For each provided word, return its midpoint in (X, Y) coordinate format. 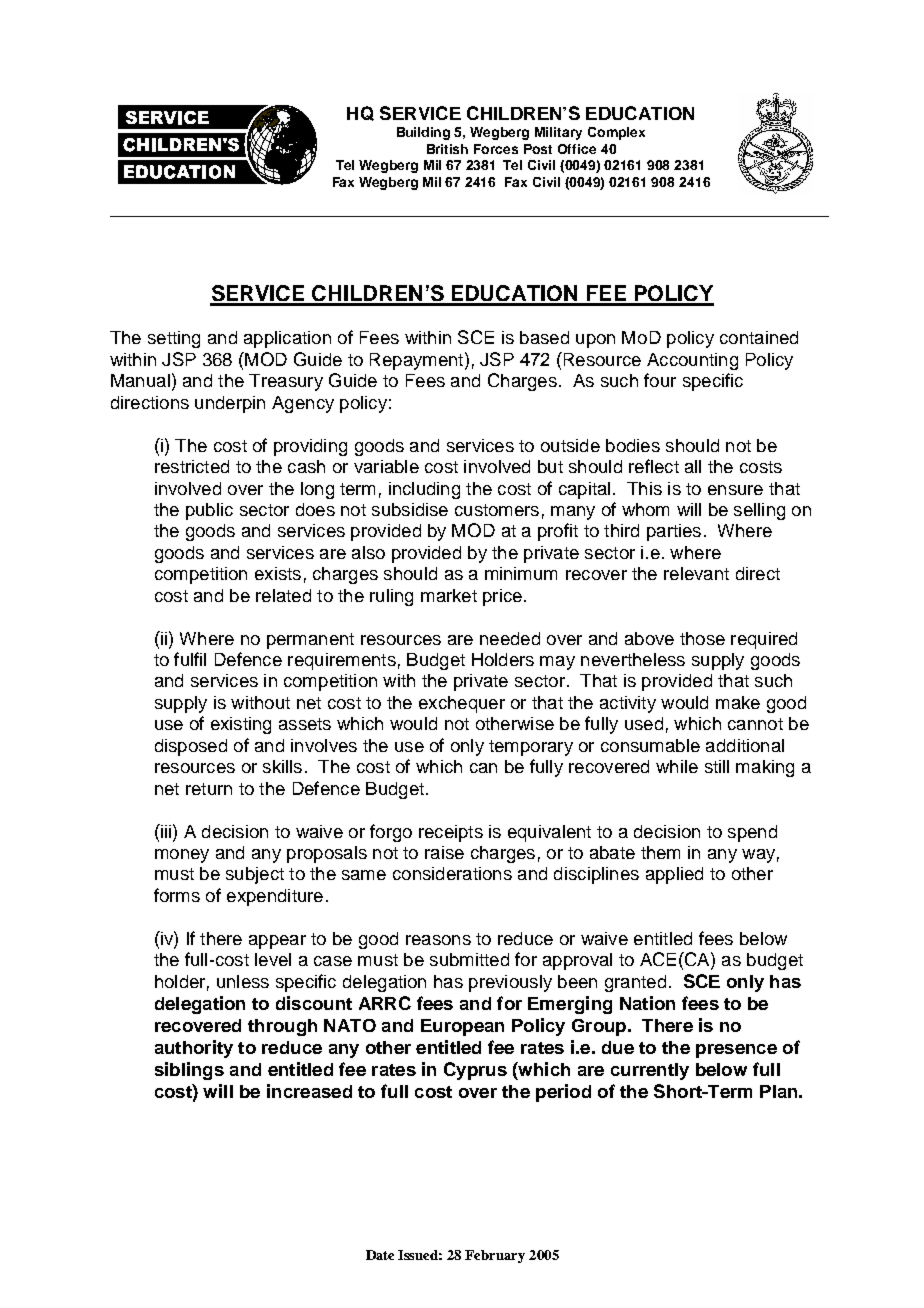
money (182, 856)
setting (174, 339)
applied (674, 875)
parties (674, 532)
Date (380, 1255)
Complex (616, 133)
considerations (452, 873)
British (447, 149)
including (424, 490)
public (209, 511)
